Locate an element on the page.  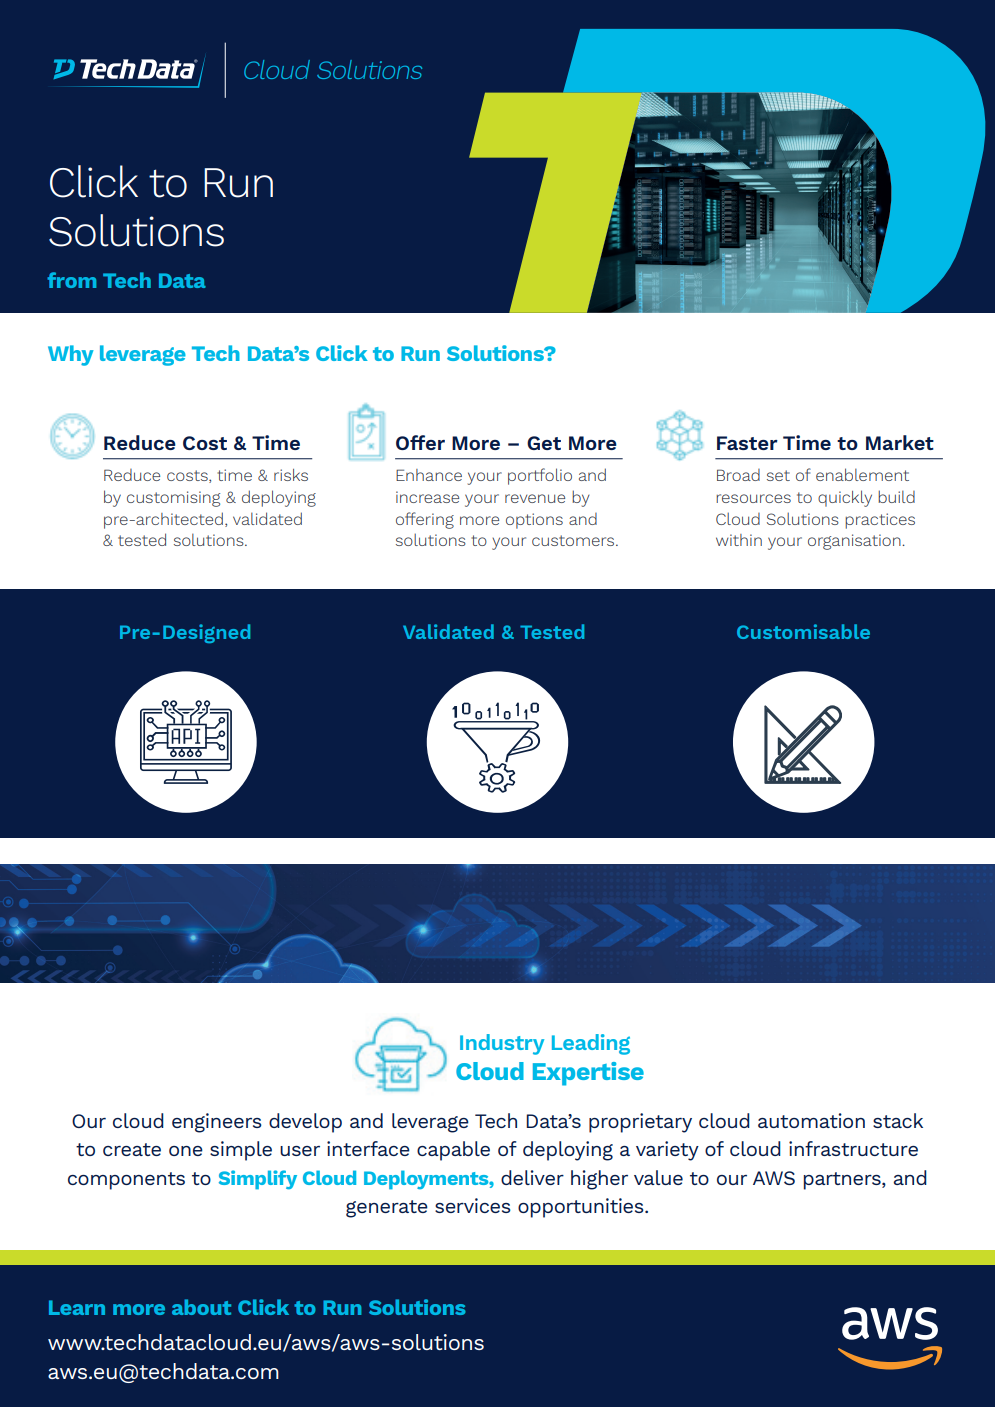
Leading is located at coordinates (591, 1044).
